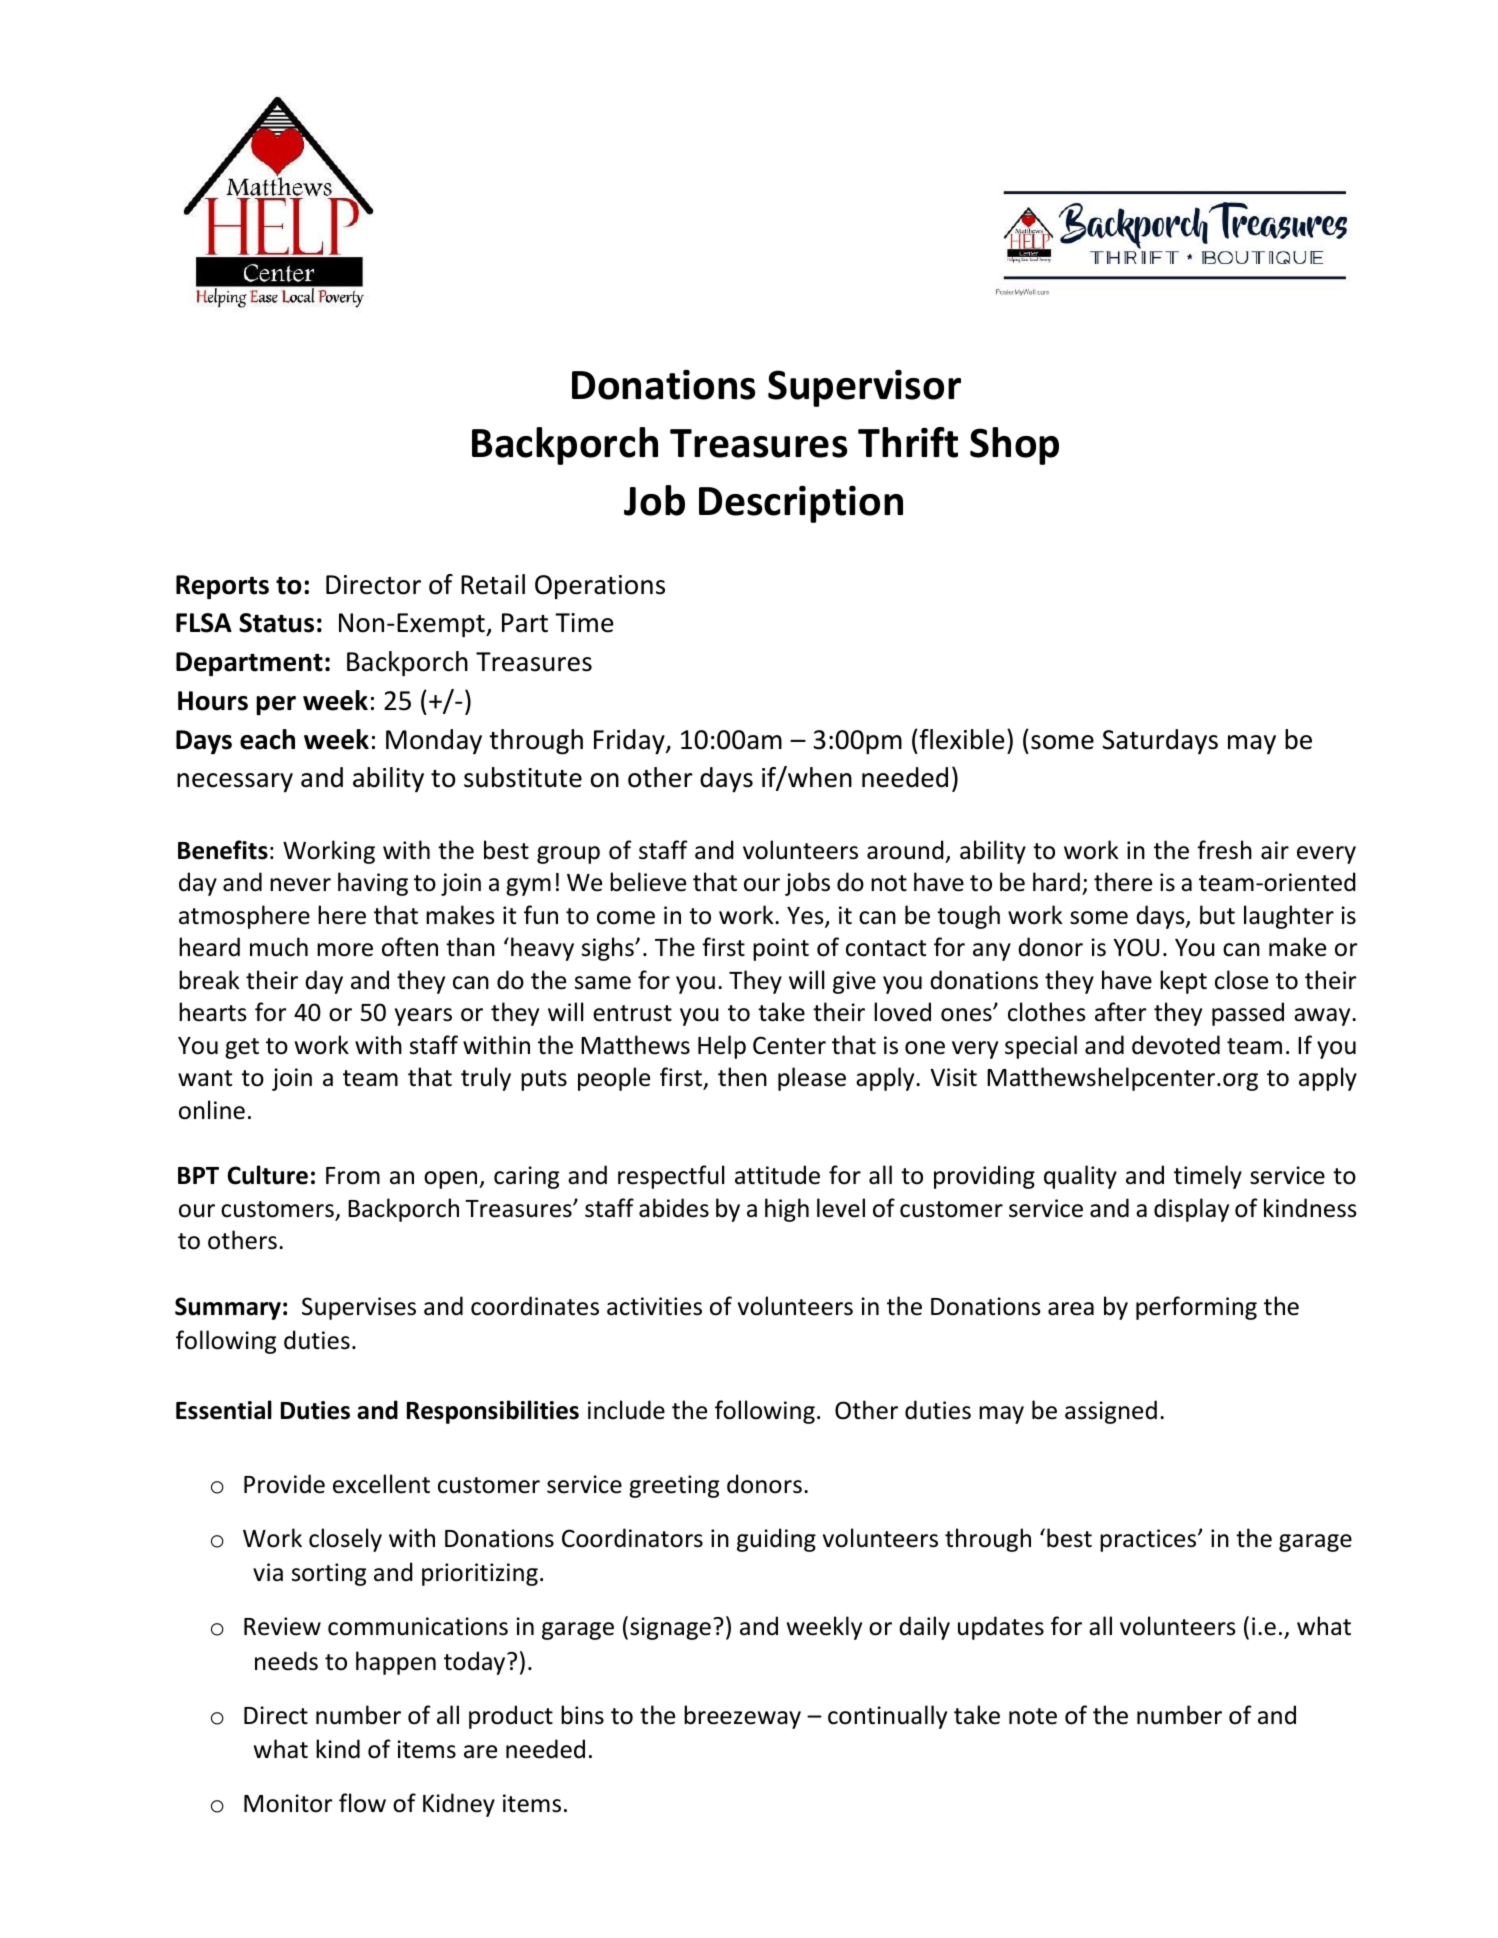 The height and width of the document is (1938, 1498). What do you see at coordinates (222, 587) in the document?
I see `Reports` at bounding box center [222, 587].
